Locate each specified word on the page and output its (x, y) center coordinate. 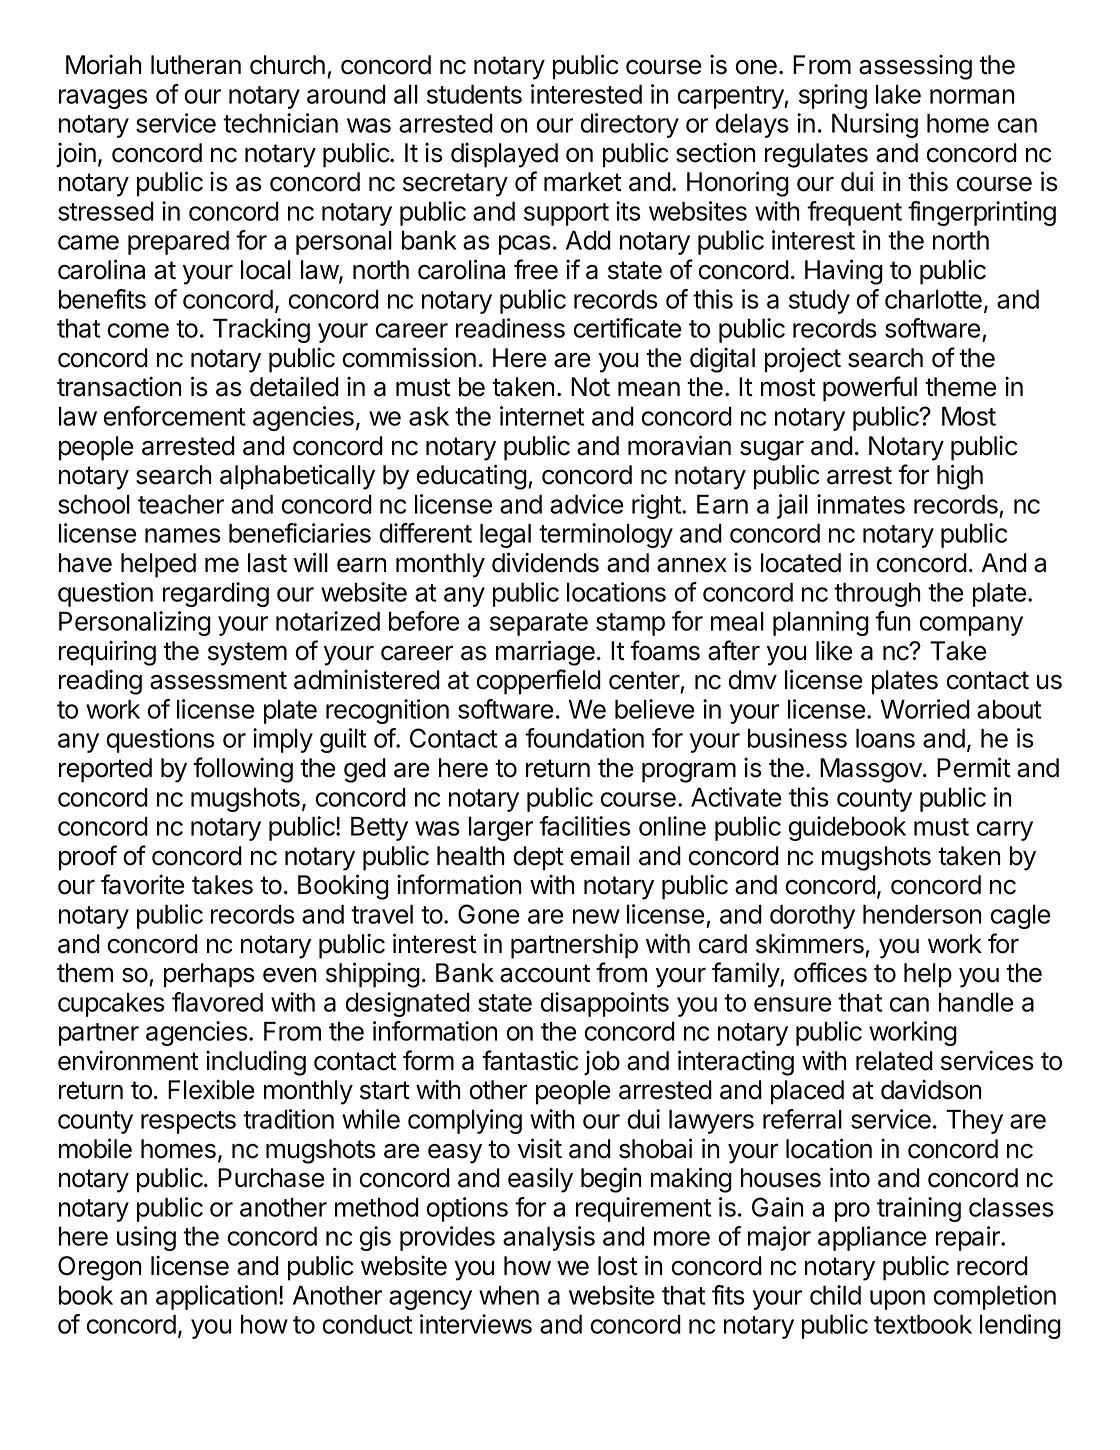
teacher (181, 504)
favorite (143, 884)
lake (898, 94)
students (474, 94)
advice (587, 504)
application (216, 1297)
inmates (861, 504)
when (509, 1295)
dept (538, 858)
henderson (922, 914)
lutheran (196, 65)
